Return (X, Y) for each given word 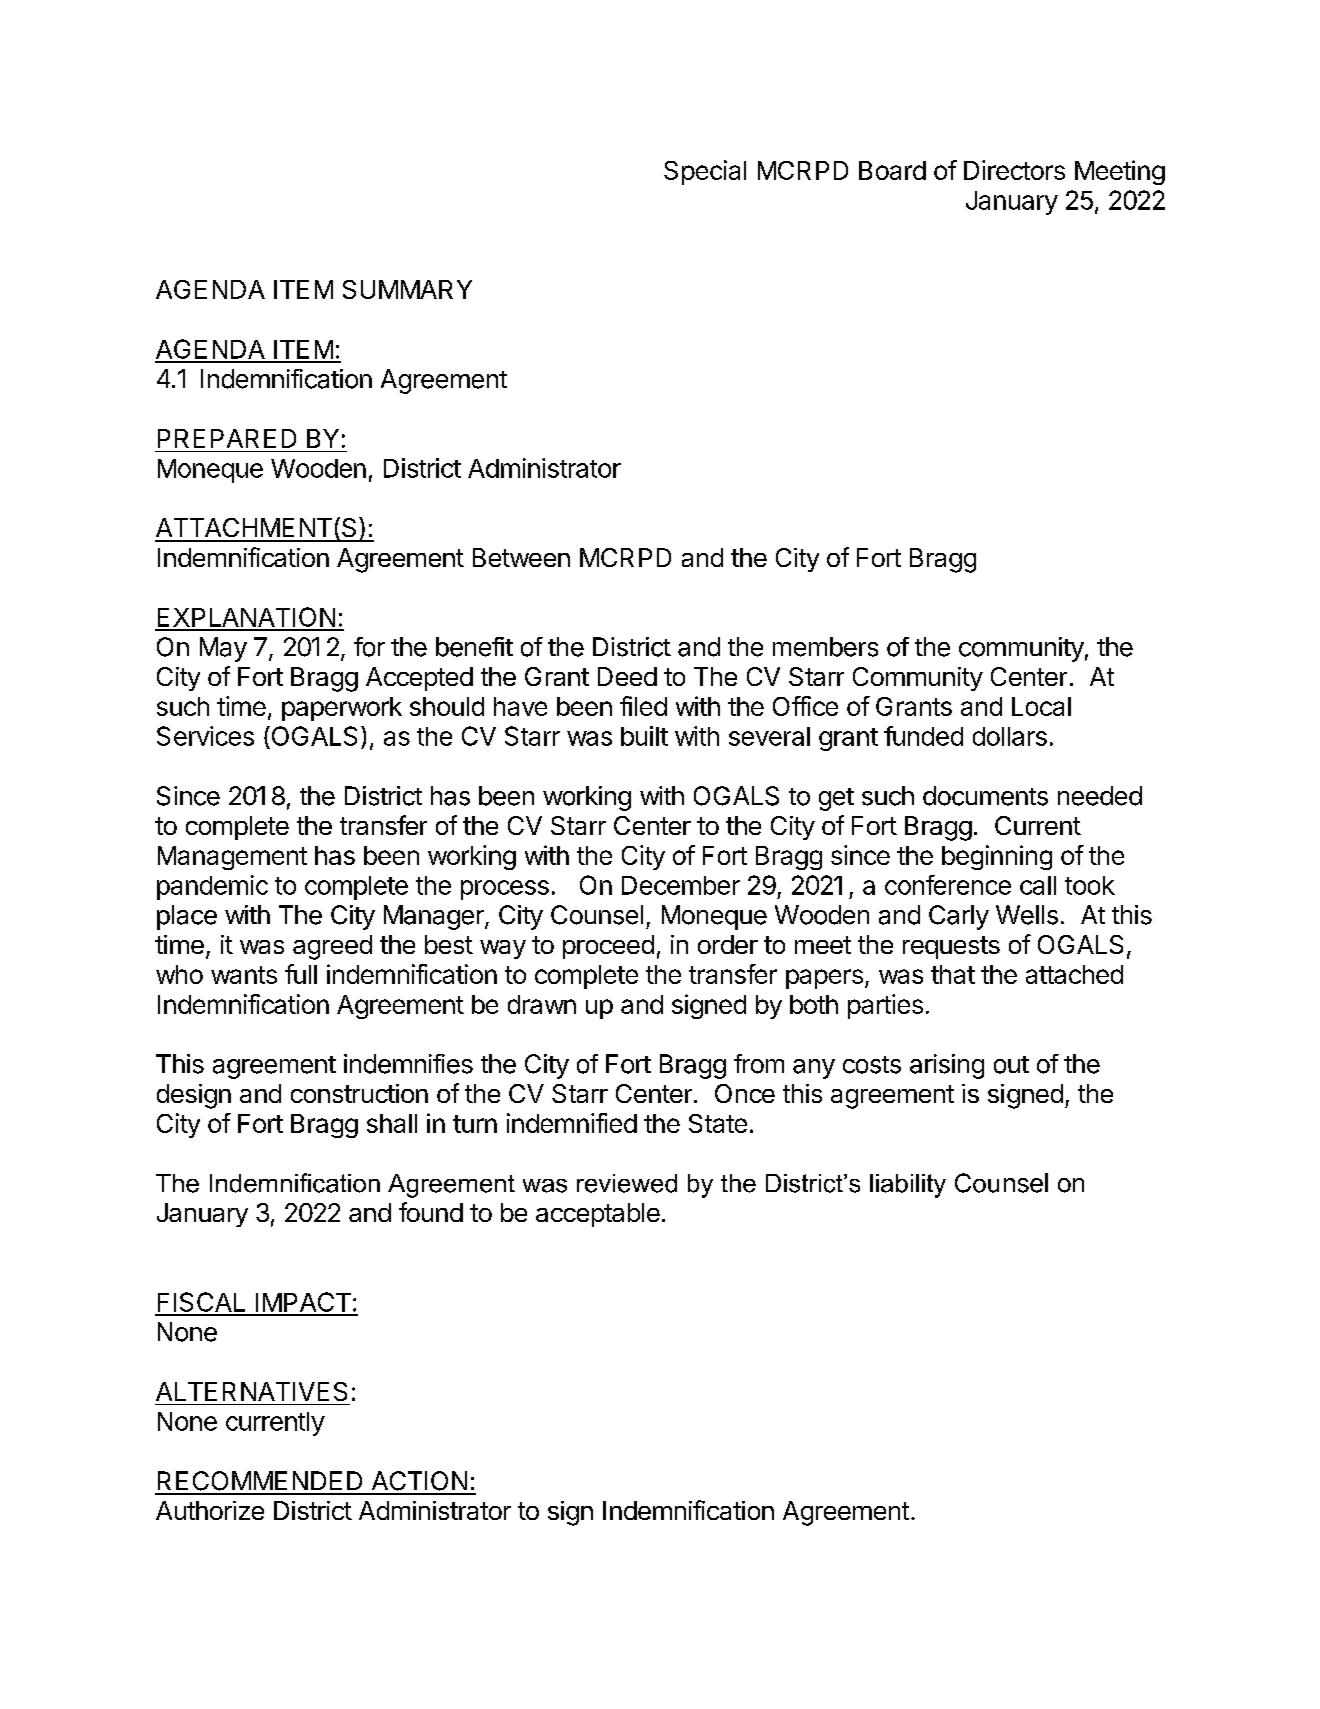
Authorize (210, 1510)
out (1011, 1065)
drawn (542, 1004)
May (223, 649)
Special (705, 172)
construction (359, 1093)
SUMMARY (407, 289)
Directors (1014, 170)
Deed (627, 676)
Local (1041, 706)
